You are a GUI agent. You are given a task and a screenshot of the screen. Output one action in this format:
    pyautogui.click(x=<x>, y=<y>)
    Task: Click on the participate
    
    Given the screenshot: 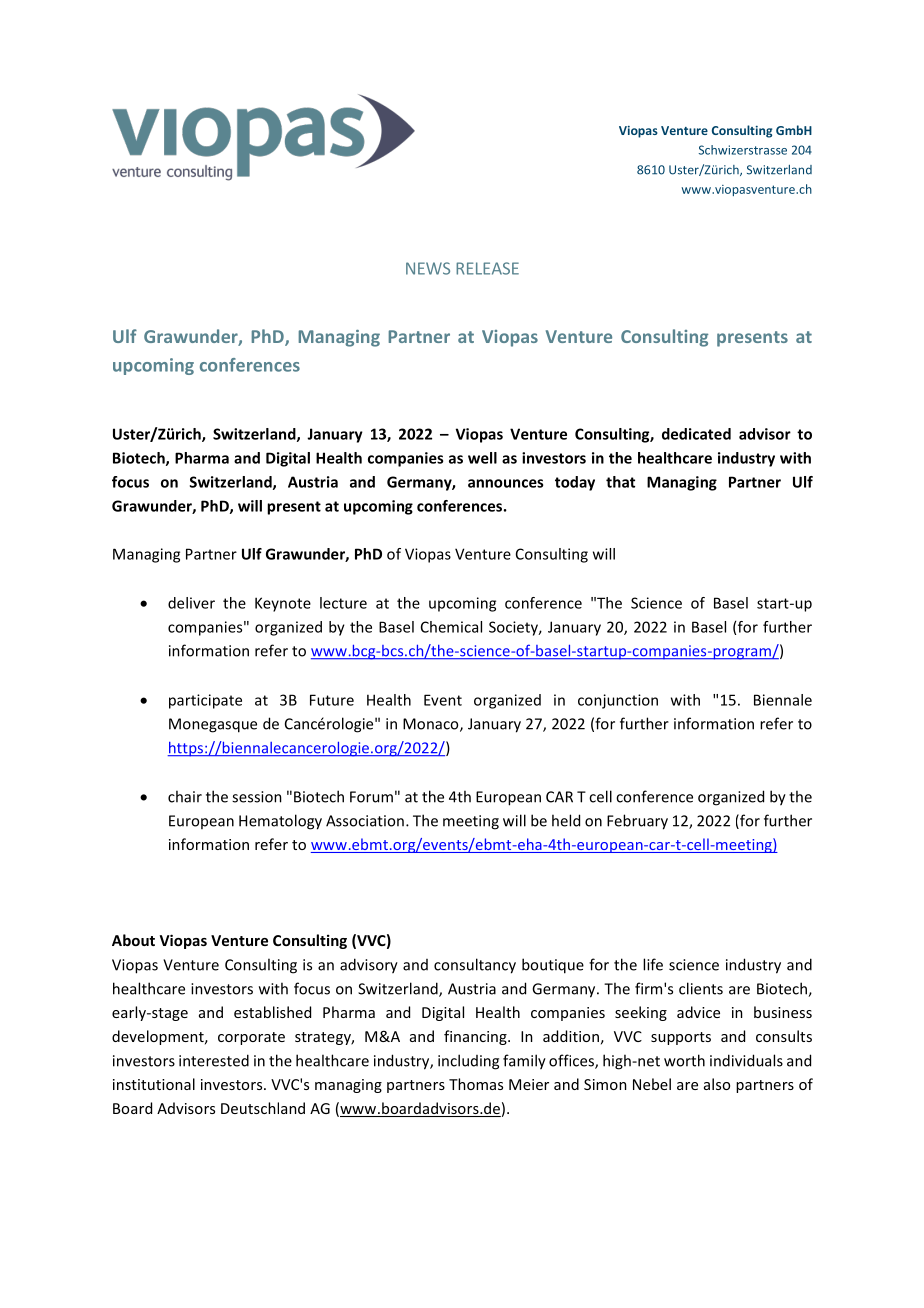 What is the action you would take?
    pyautogui.click(x=205, y=701)
